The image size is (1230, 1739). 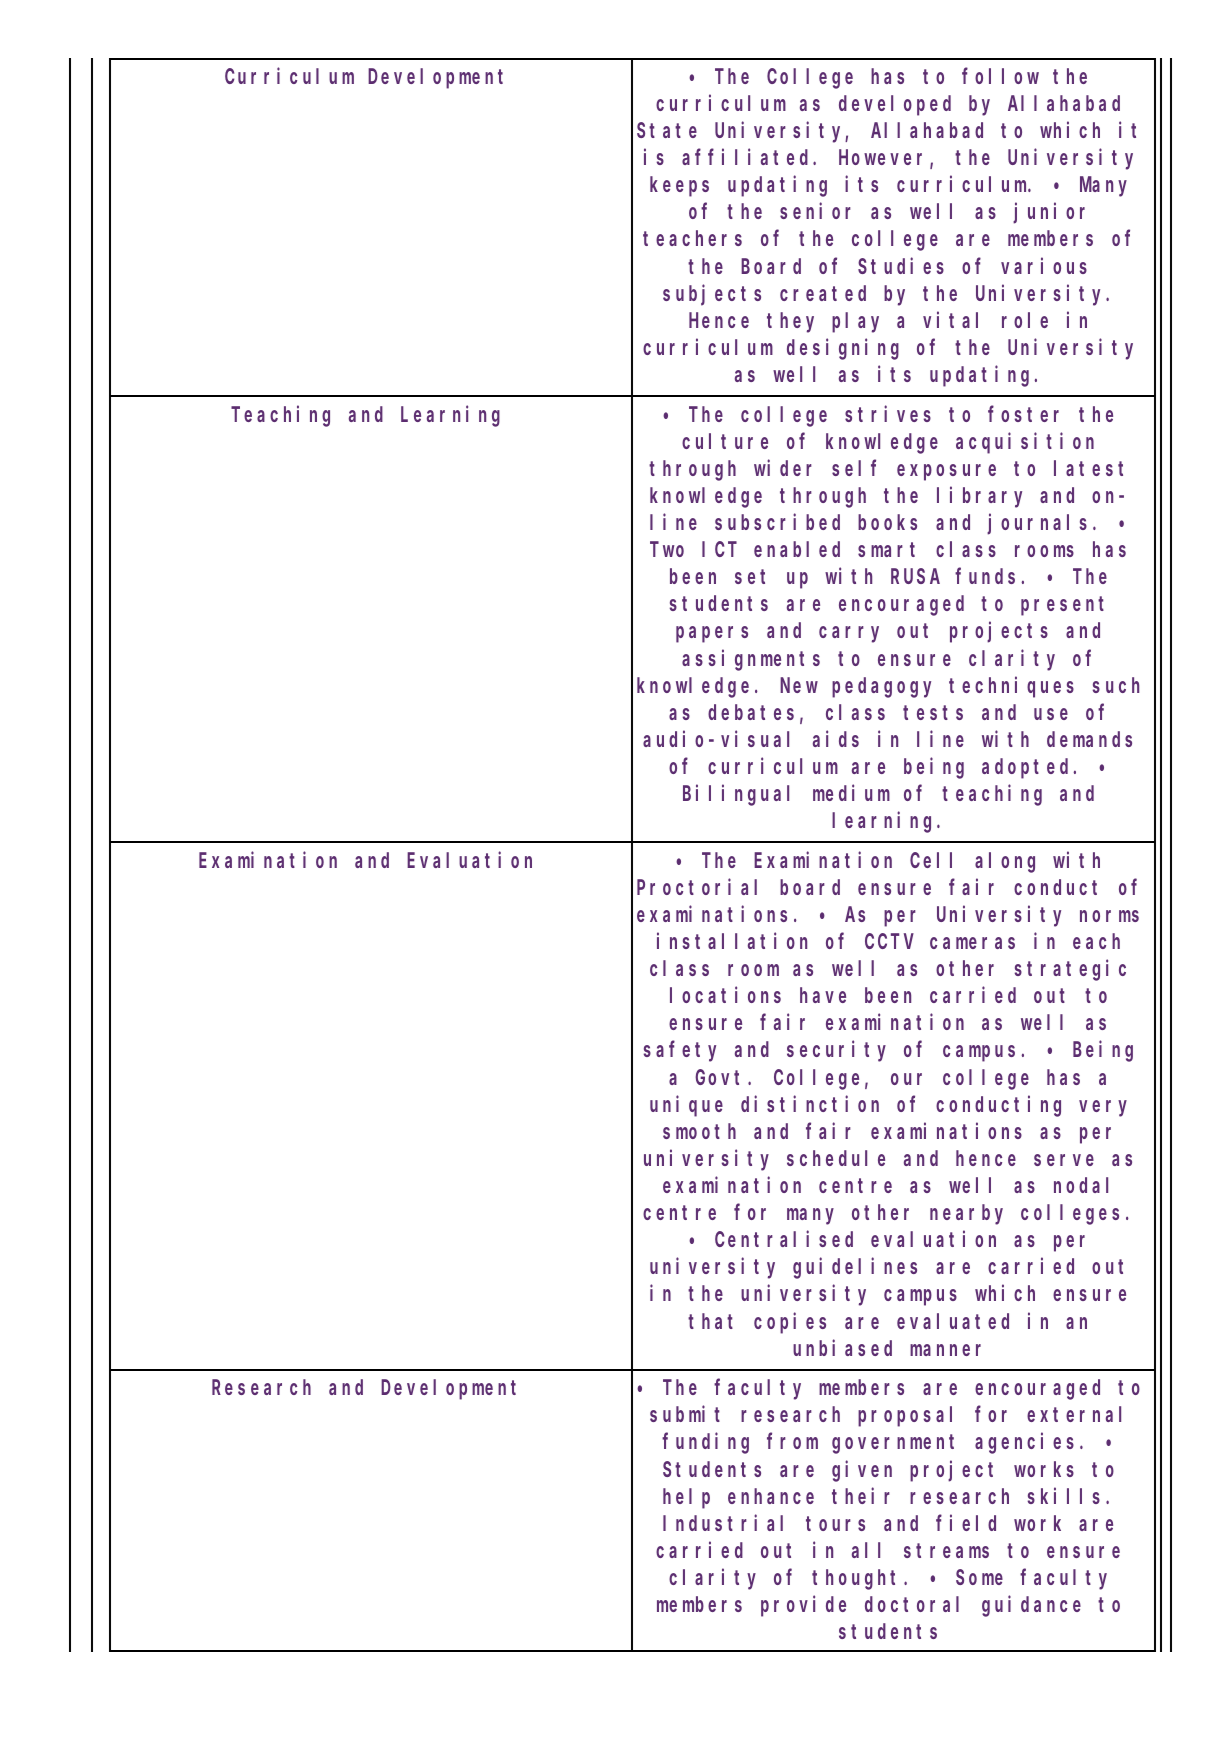 I want to click on guidance, so click(x=1031, y=1606).
